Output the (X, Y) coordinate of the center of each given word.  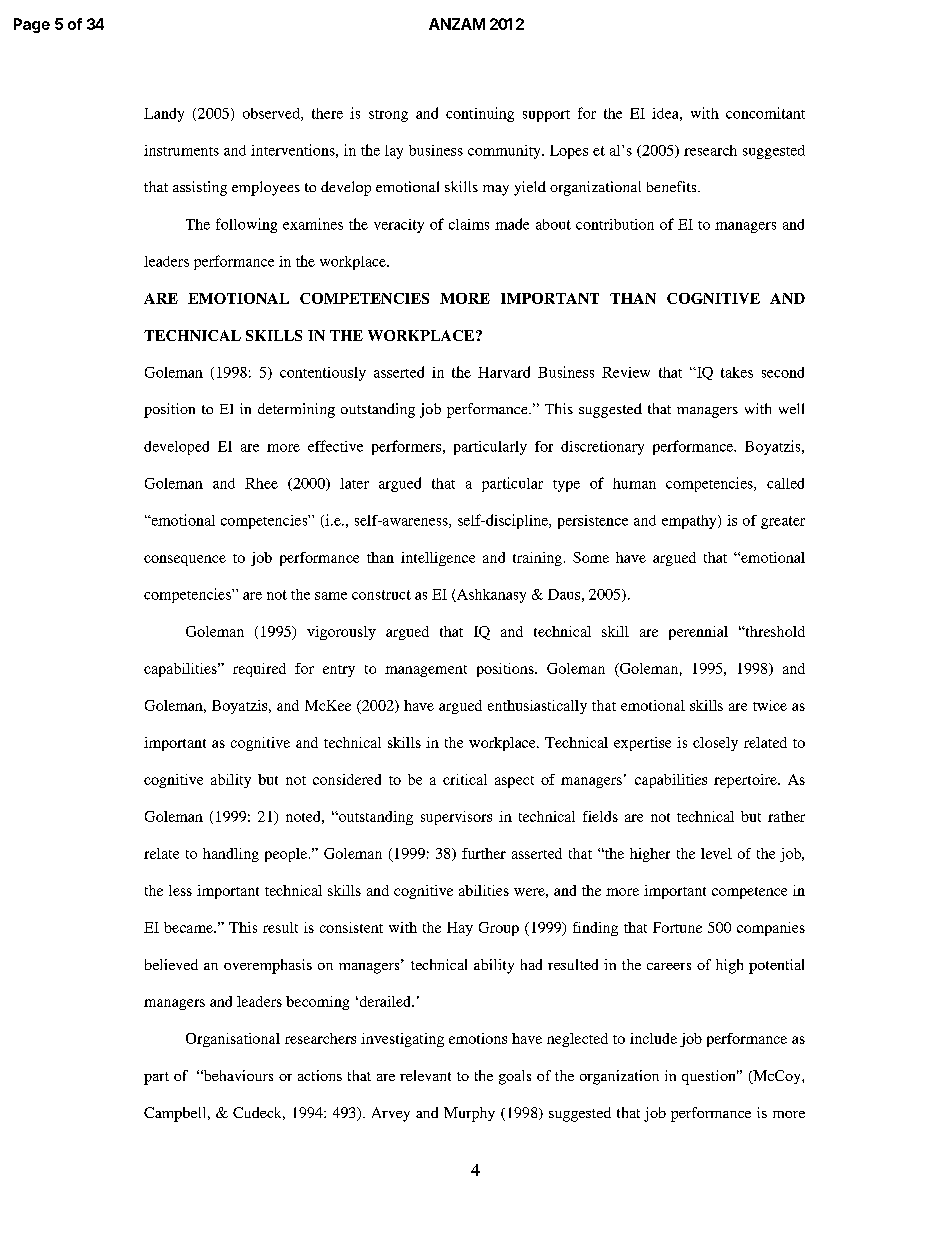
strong (388, 116)
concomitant (765, 113)
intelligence (438, 559)
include (653, 1038)
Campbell (176, 1114)
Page (32, 25)
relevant (425, 1075)
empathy (690, 522)
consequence (185, 560)
